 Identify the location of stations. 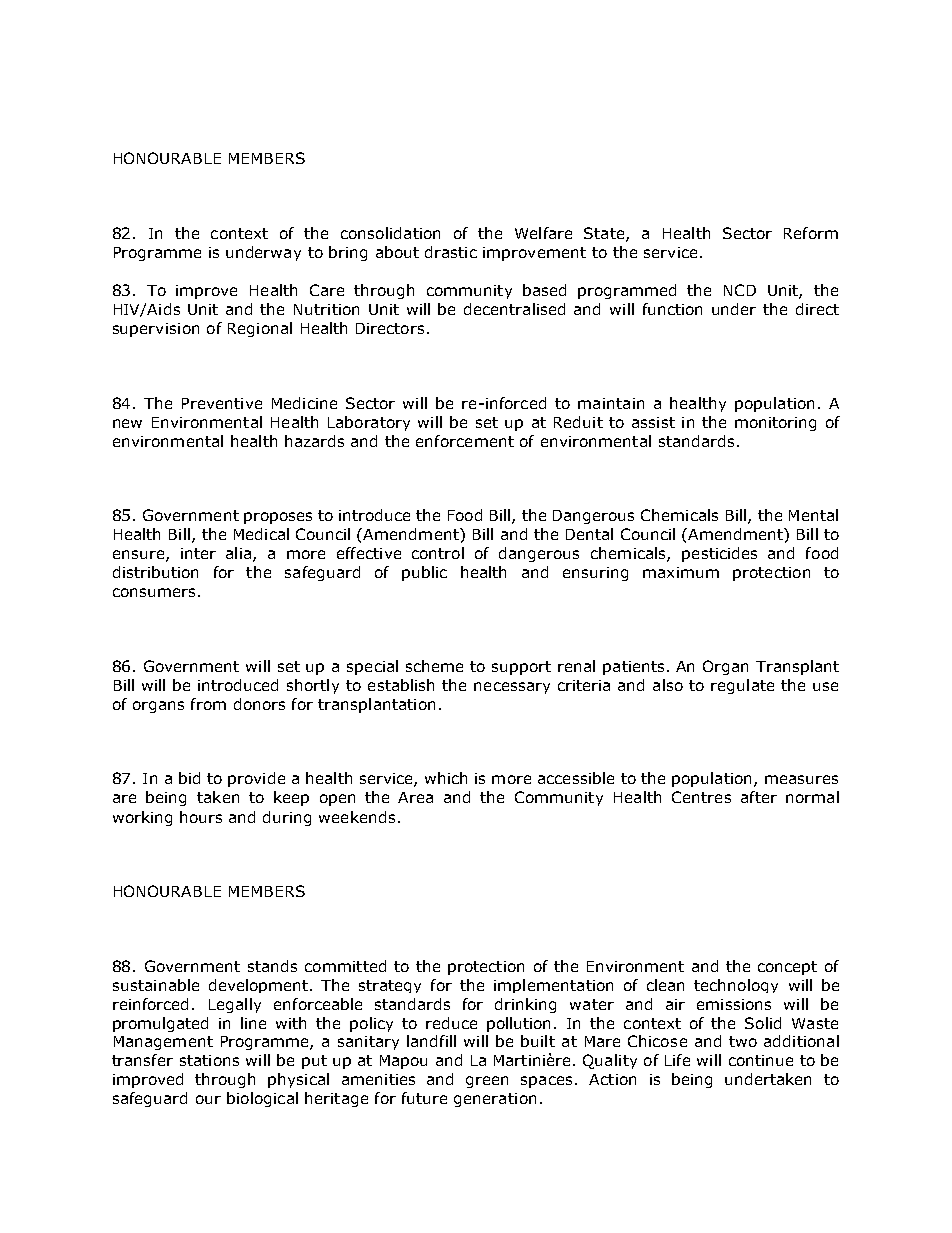
(209, 1060).
